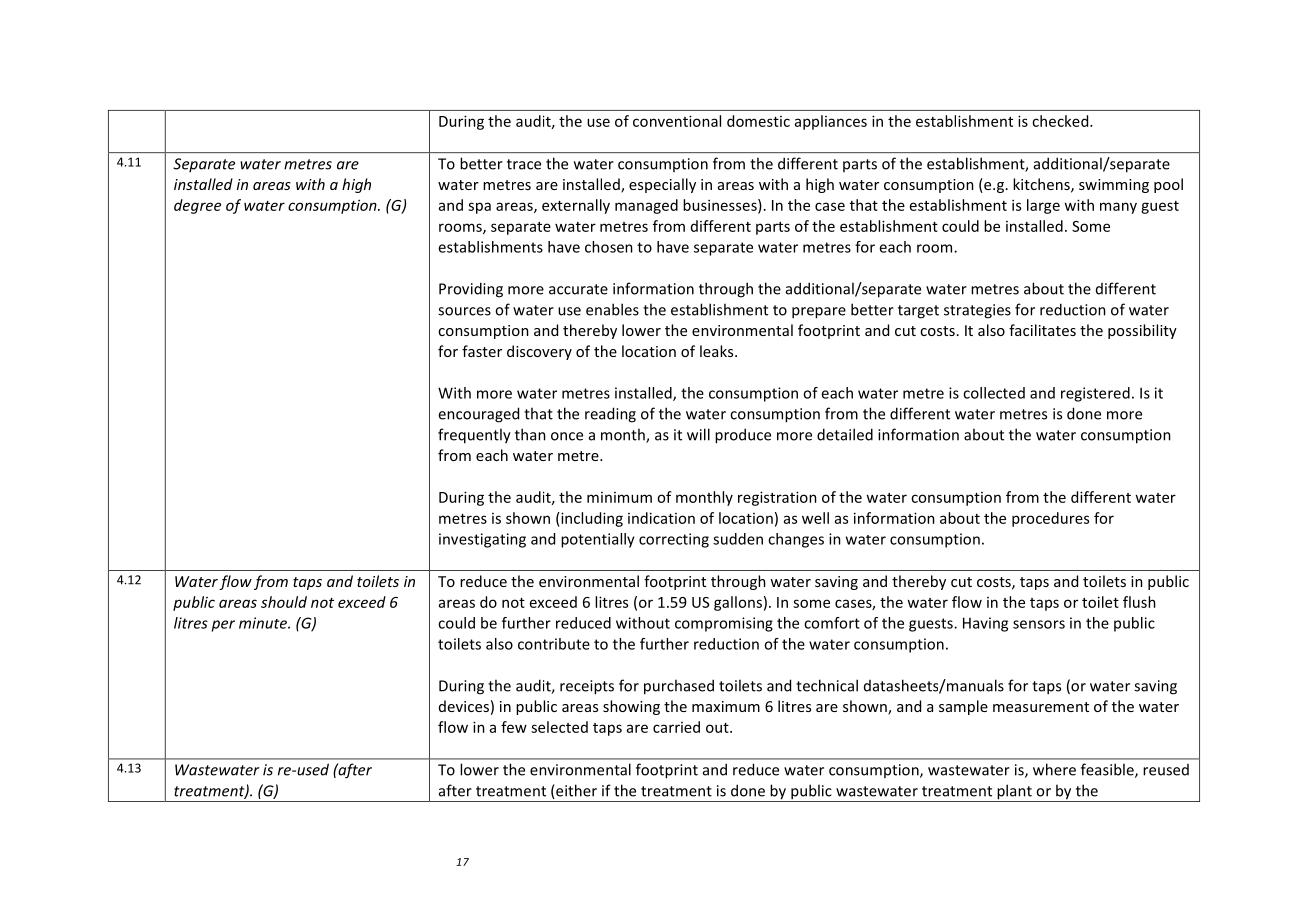  What do you see at coordinates (677, 121) in the page?
I see `conventional` at bounding box center [677, 121].
